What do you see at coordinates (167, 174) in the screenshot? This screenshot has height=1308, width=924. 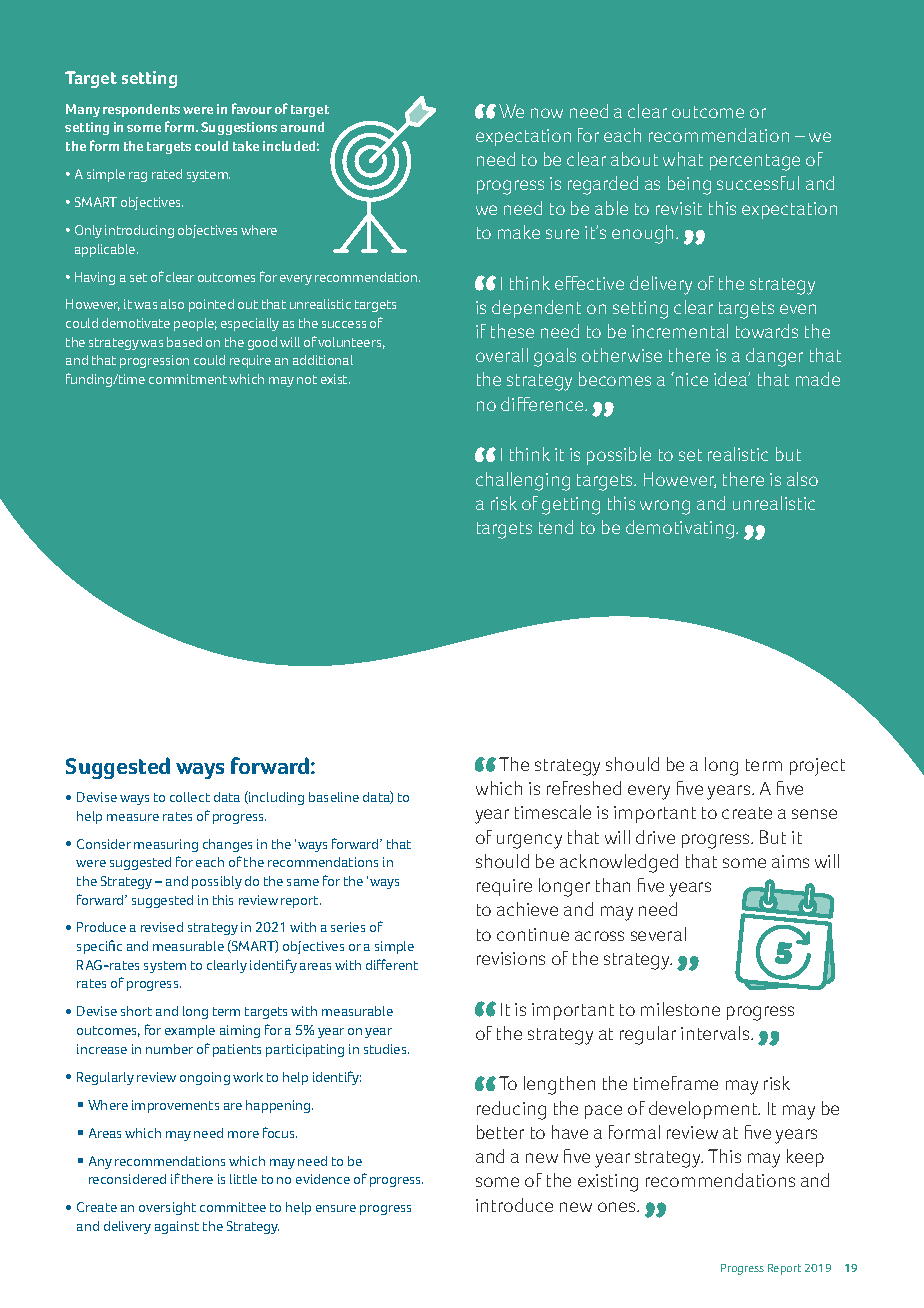 I see `rated` at bounding box center [167, 174].
